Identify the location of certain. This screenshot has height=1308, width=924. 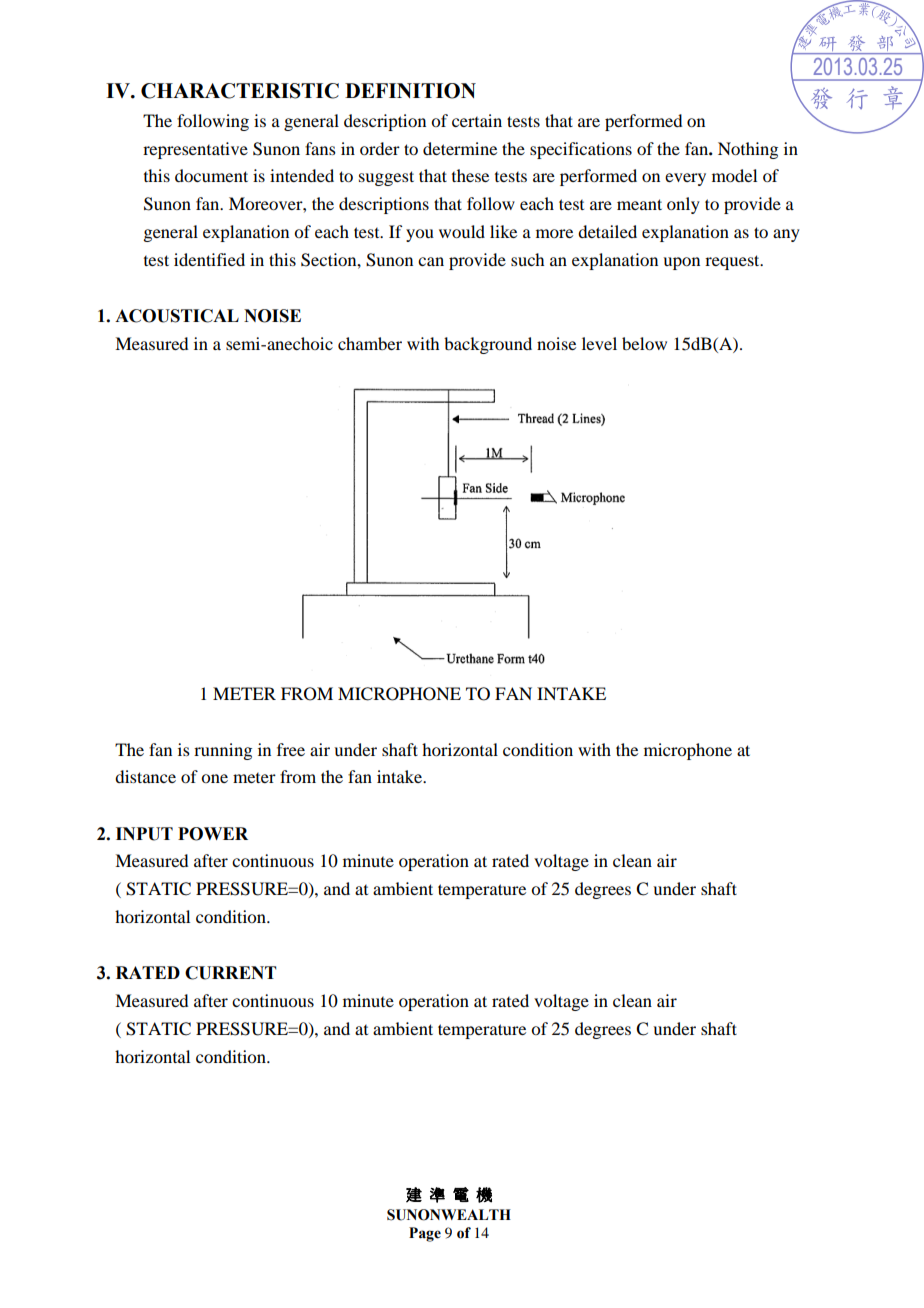
(477, 120).
